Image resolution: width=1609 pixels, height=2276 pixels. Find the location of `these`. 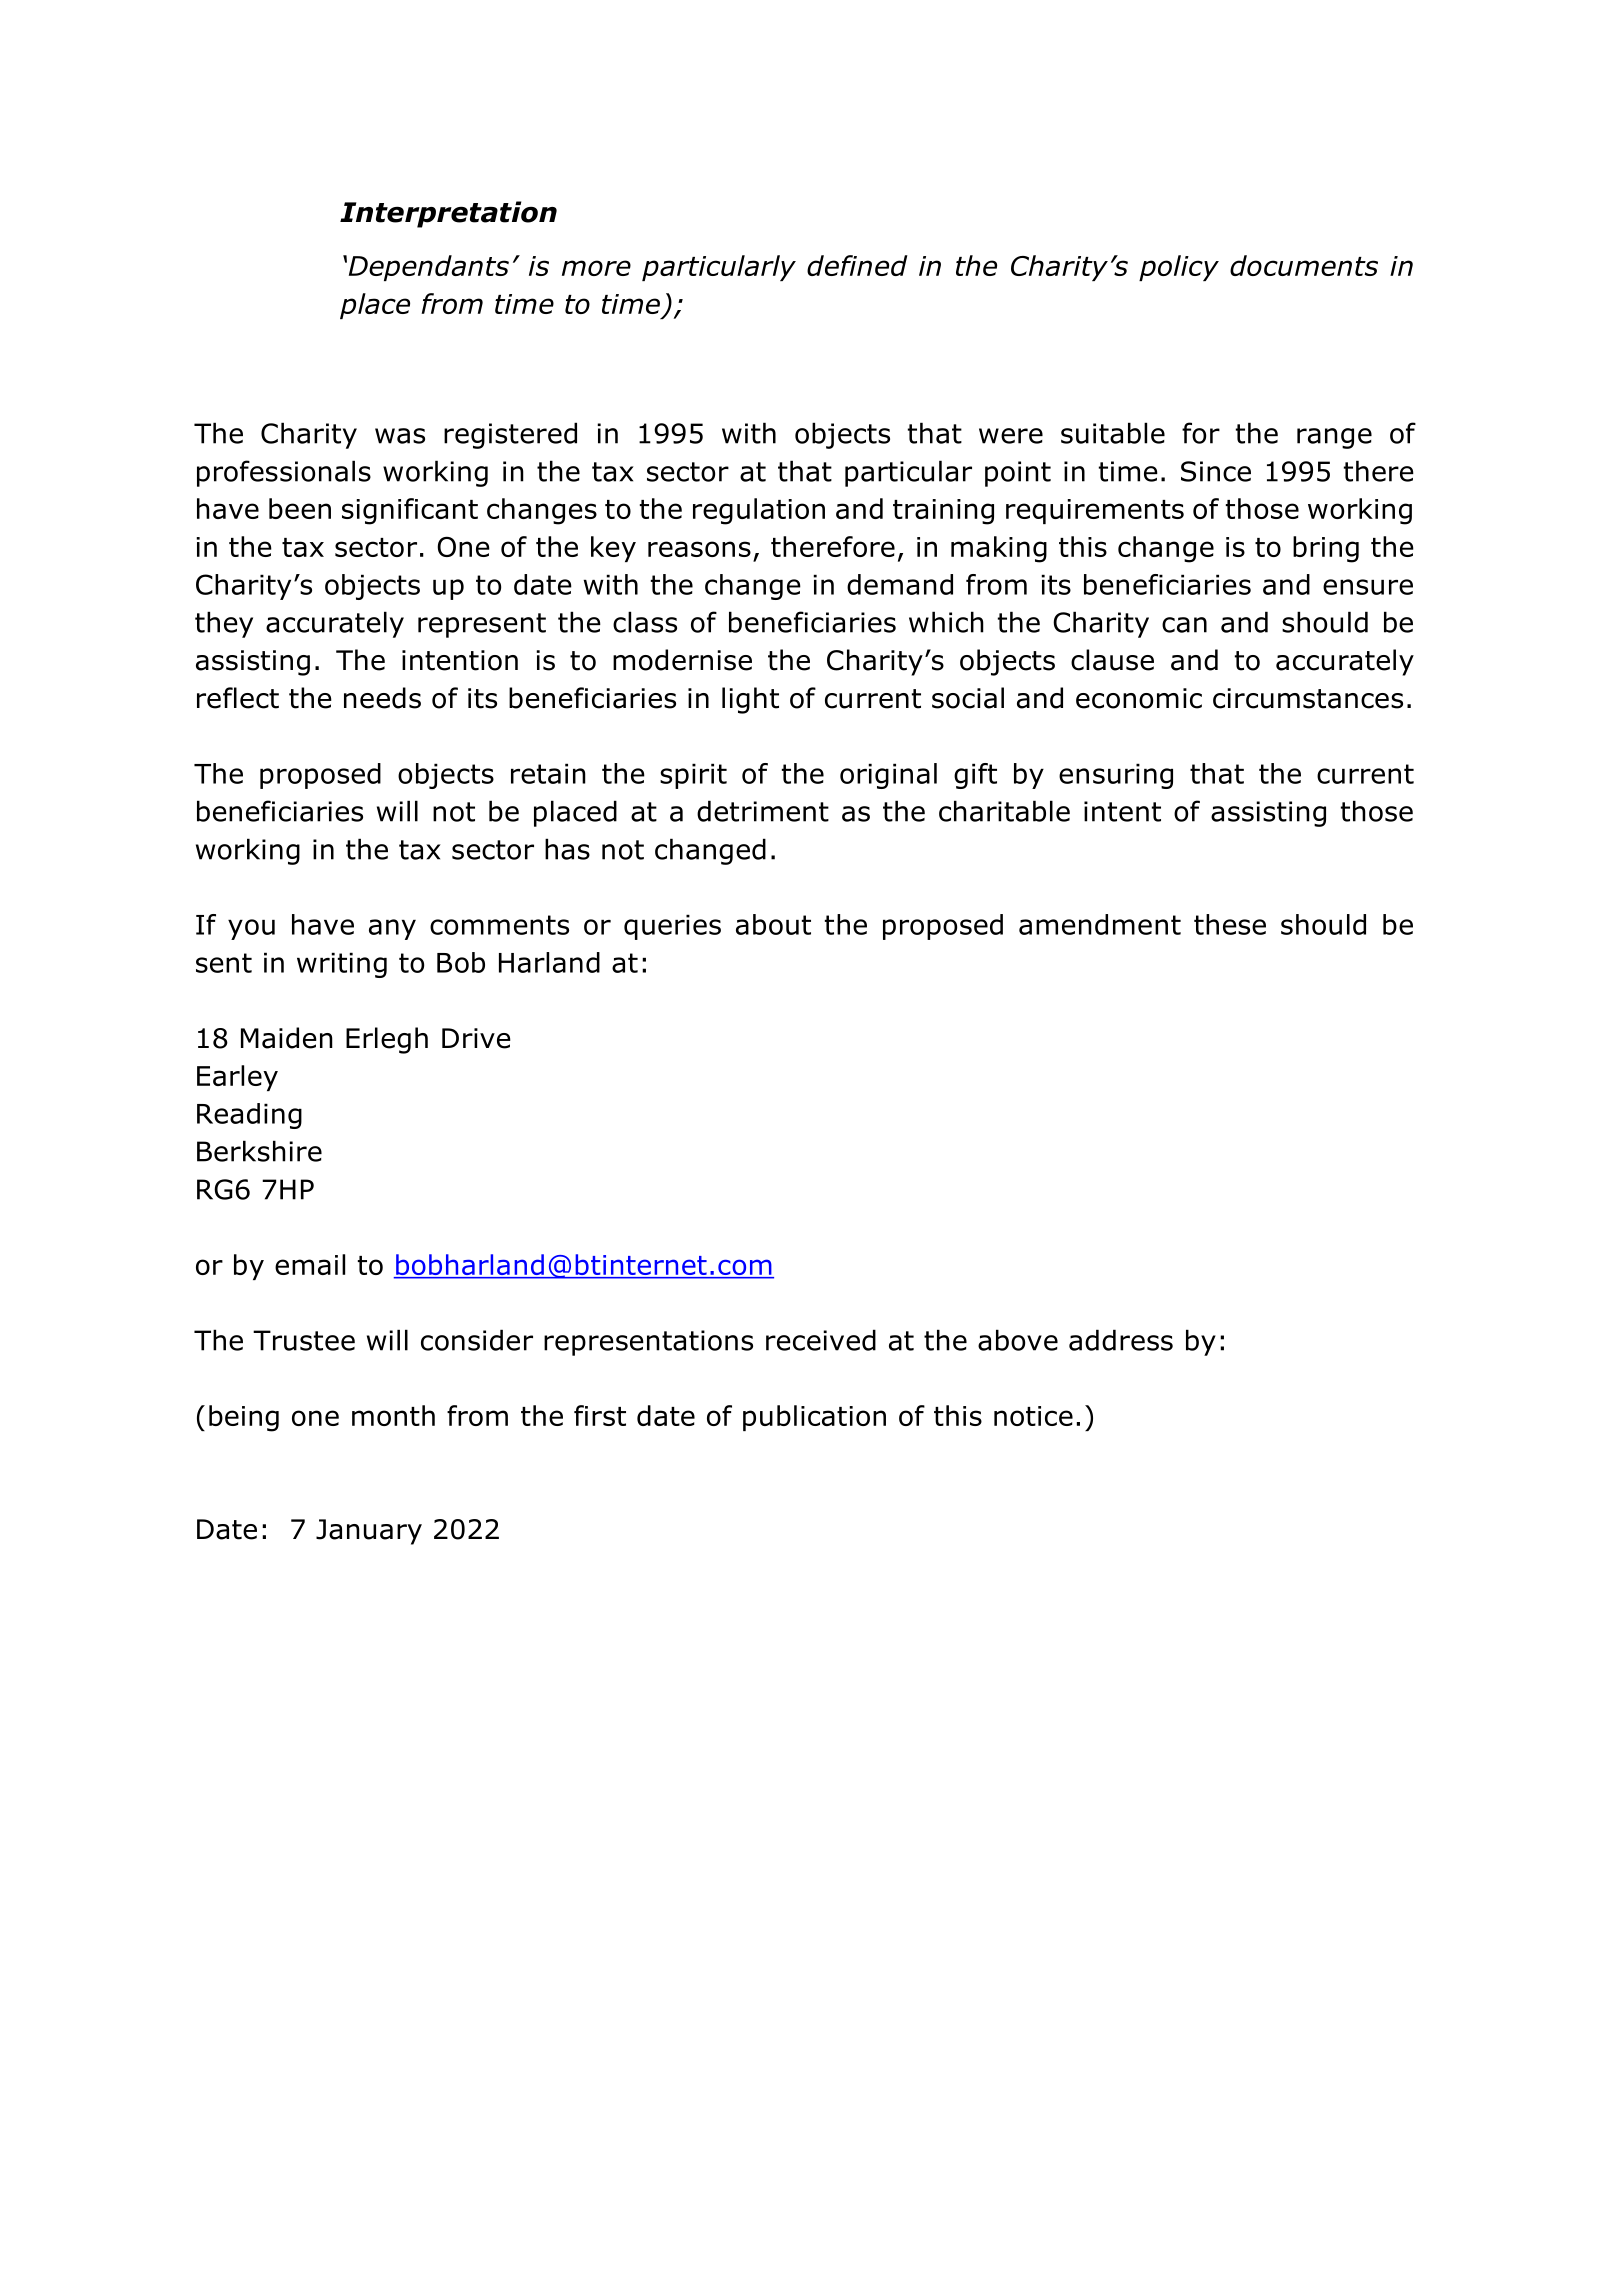

these is located at coordinates (1230, 924).
